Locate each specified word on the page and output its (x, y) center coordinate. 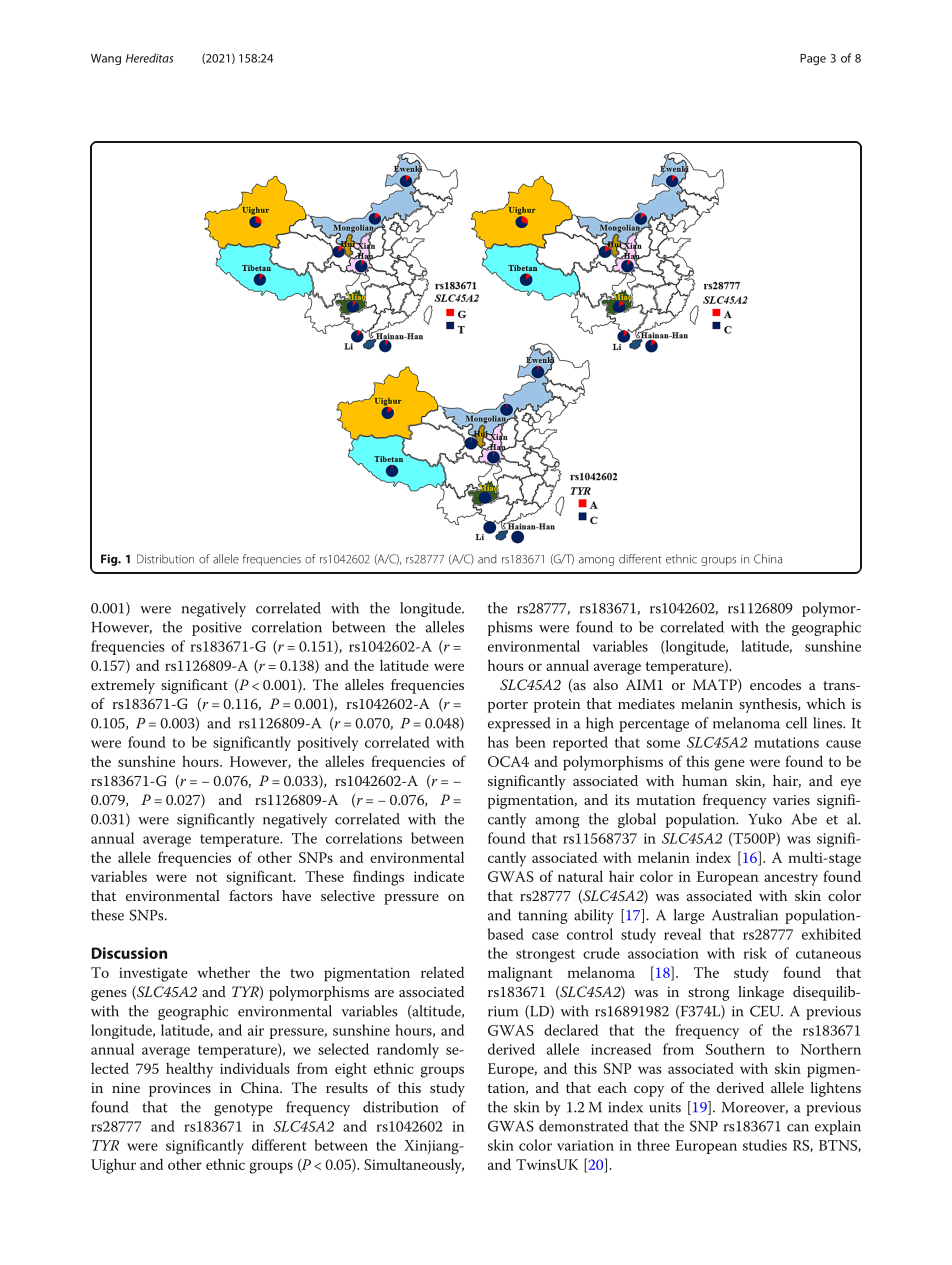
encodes (775, 684)
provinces (180, 1090)
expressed (519, 724)
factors (251, 895)
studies (765, 1145)
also (605, 684)
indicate (439, 876)
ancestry (791, 879)
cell (796, 723)
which (826, 703)
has (498, 742)
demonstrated (583, 1126)
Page (813, 59)
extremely (123, 686)
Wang (106, 59)
